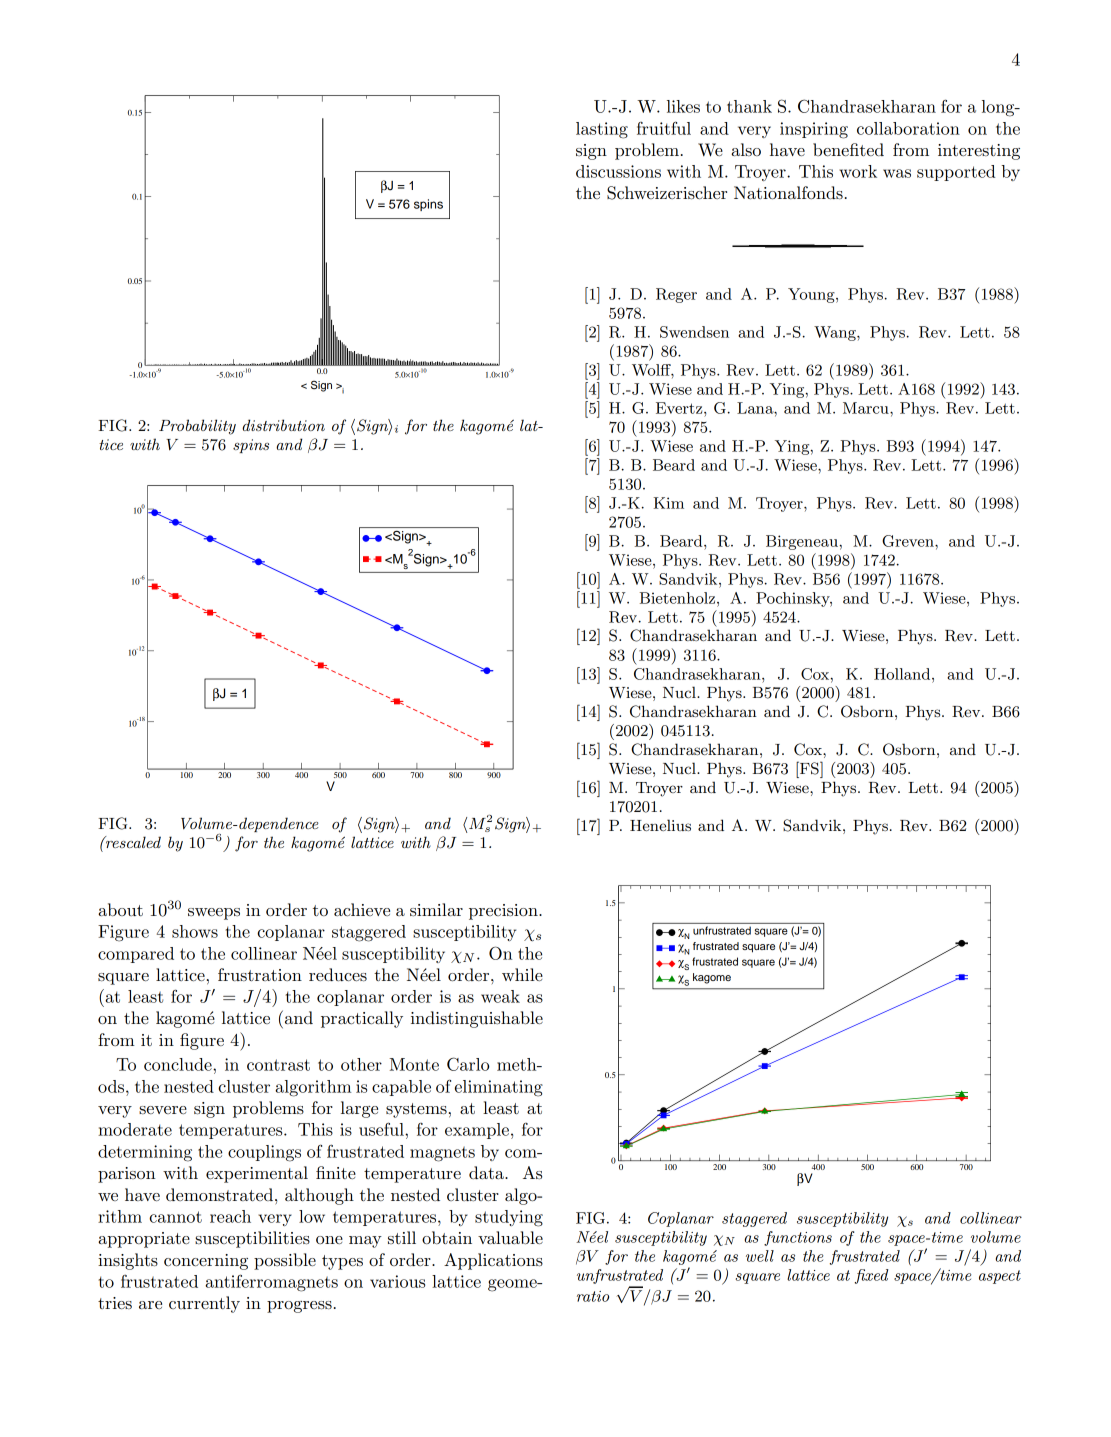 This document has width=1111, height=1437. I want to click on concerning, so click(206, 1262).
